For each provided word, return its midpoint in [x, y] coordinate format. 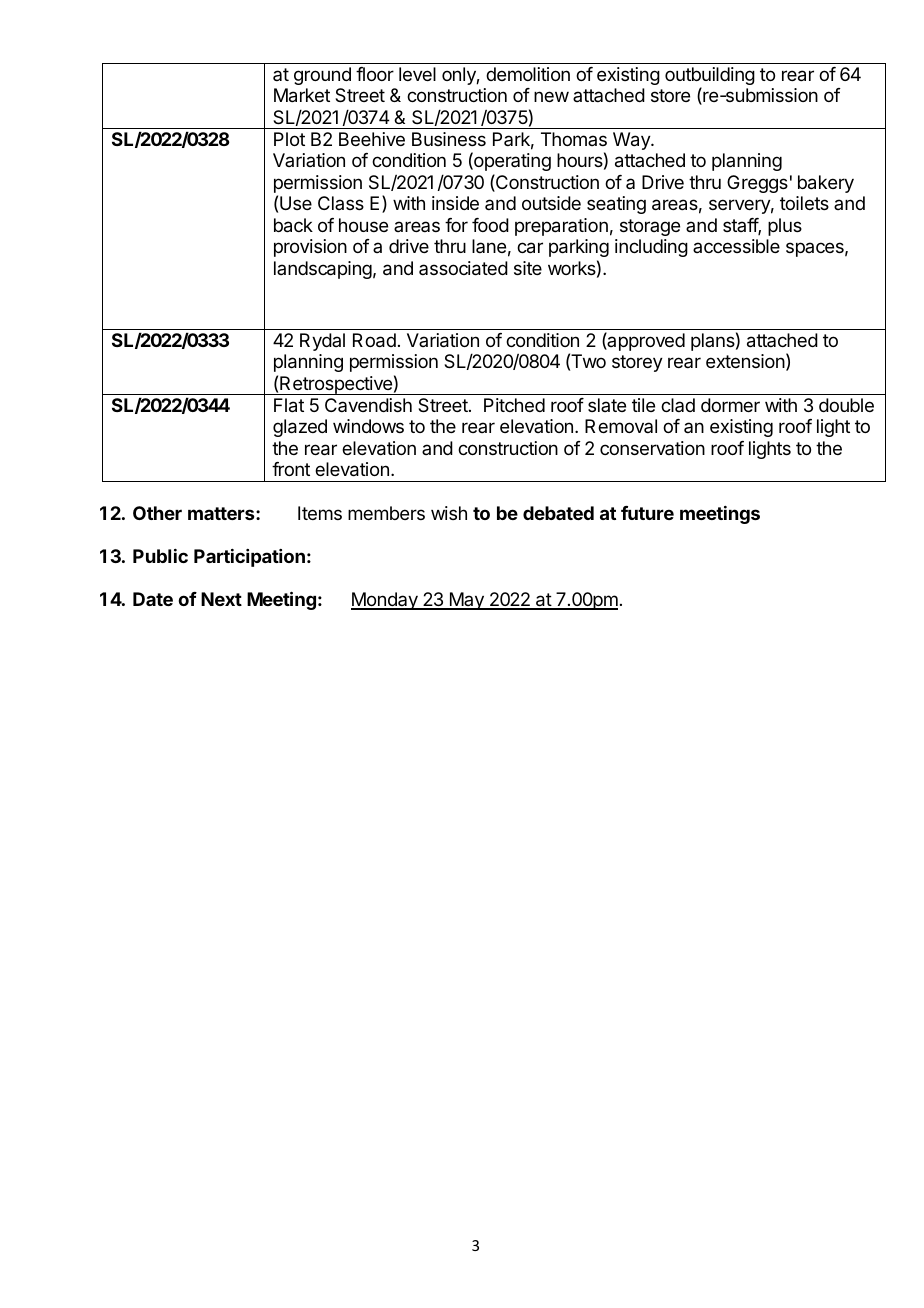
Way [632, 141]
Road [374, 340]
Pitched [514, 405]
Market [302, 95]
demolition [528, 74]
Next [221, 599]
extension [745, 361]
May [466, 601]
